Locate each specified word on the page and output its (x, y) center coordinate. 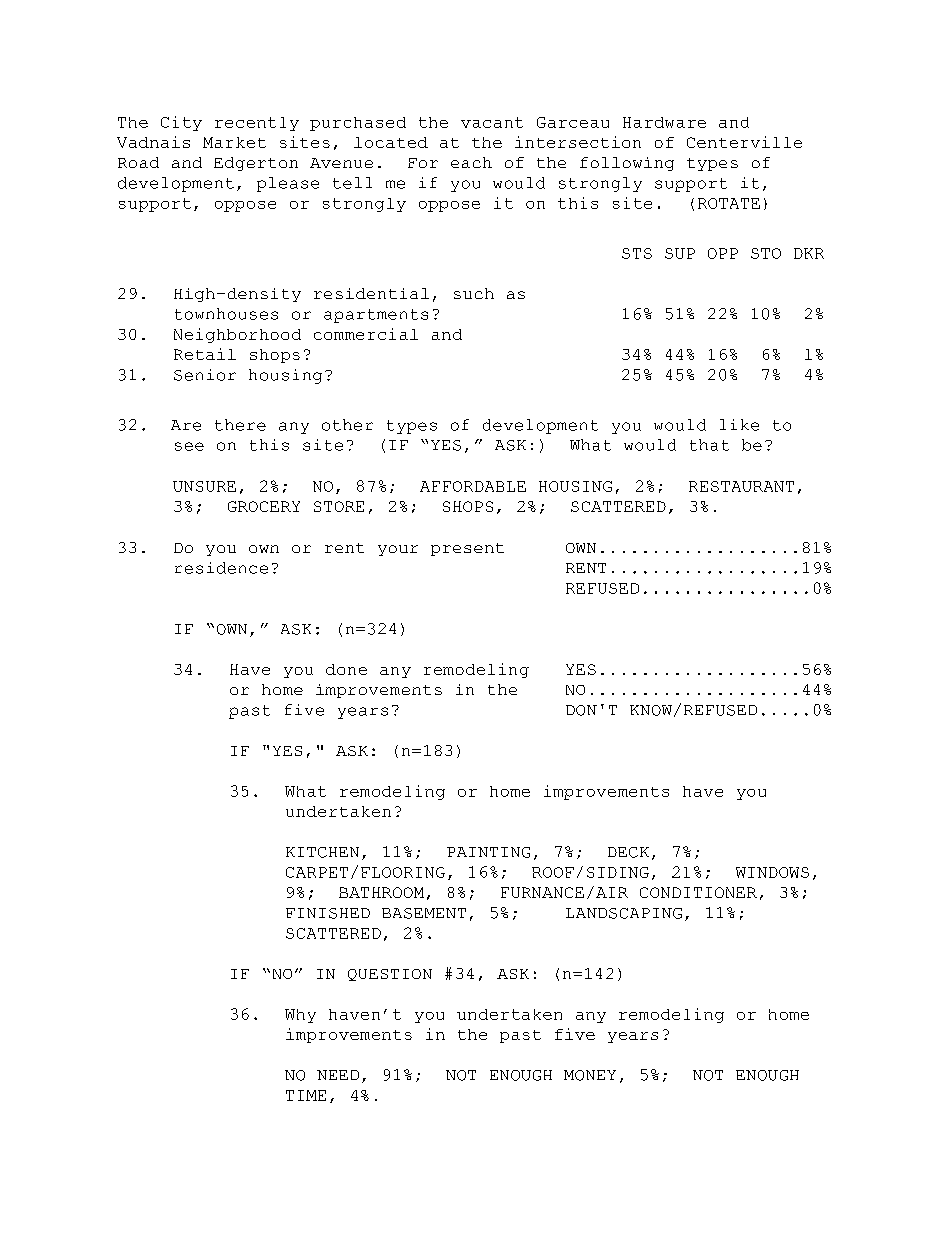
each (471, 162)
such (474, 293)
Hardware (664, 122)
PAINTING (488, 852)
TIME (306, 1095)
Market (234, 142)
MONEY (590, 1075)
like (739, 425)
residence (221, 568)
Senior (205, 375)
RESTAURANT (741, 486)
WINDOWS (772, 872)
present (467, 549)
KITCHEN (322, 852)
